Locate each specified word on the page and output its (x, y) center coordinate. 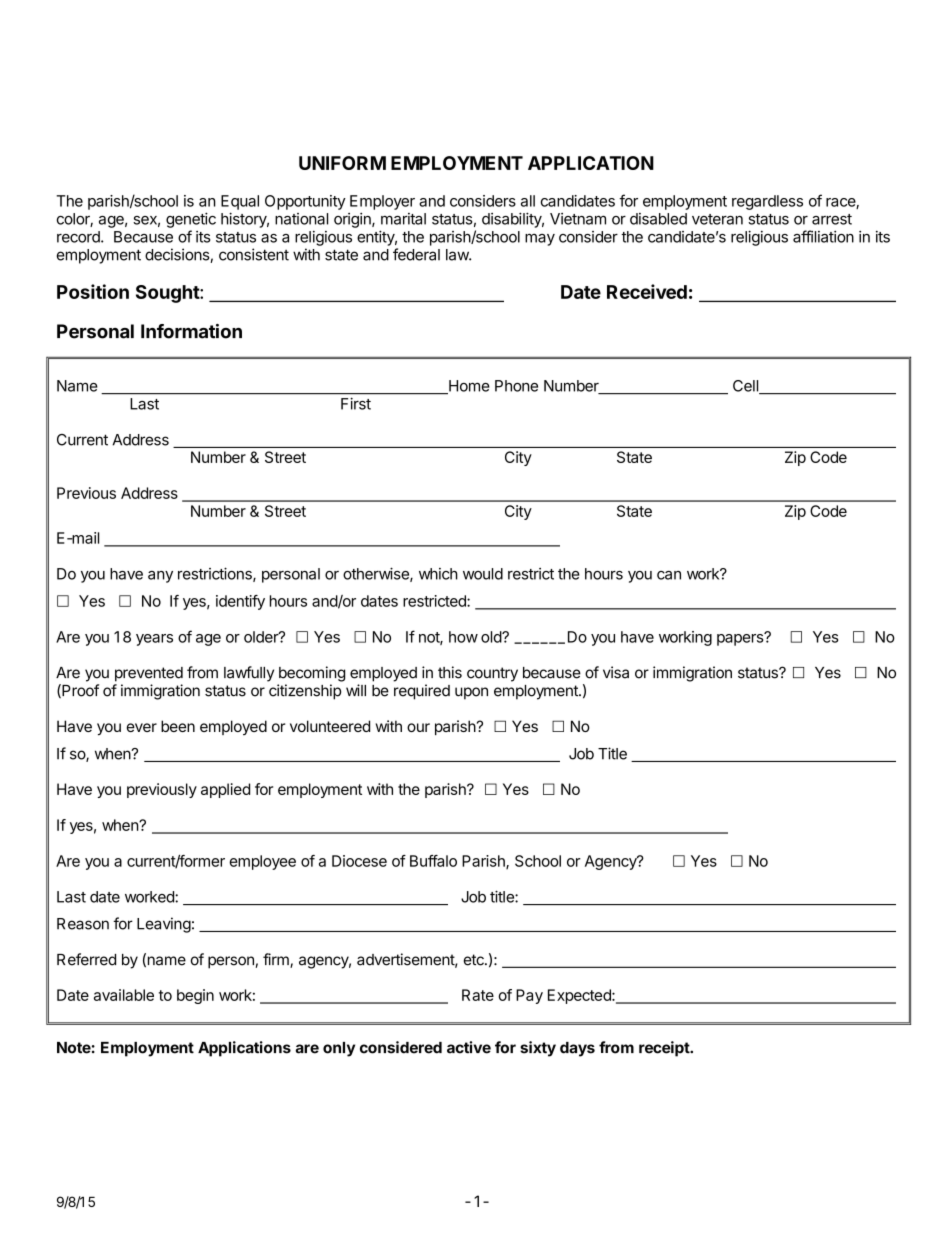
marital (403, 219)
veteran (717, 219)
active (469, 1047)
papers (741, 639)
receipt (665, 1049)
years (154, 640)
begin (195, 996)
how (463, 637)
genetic (191, 220)
